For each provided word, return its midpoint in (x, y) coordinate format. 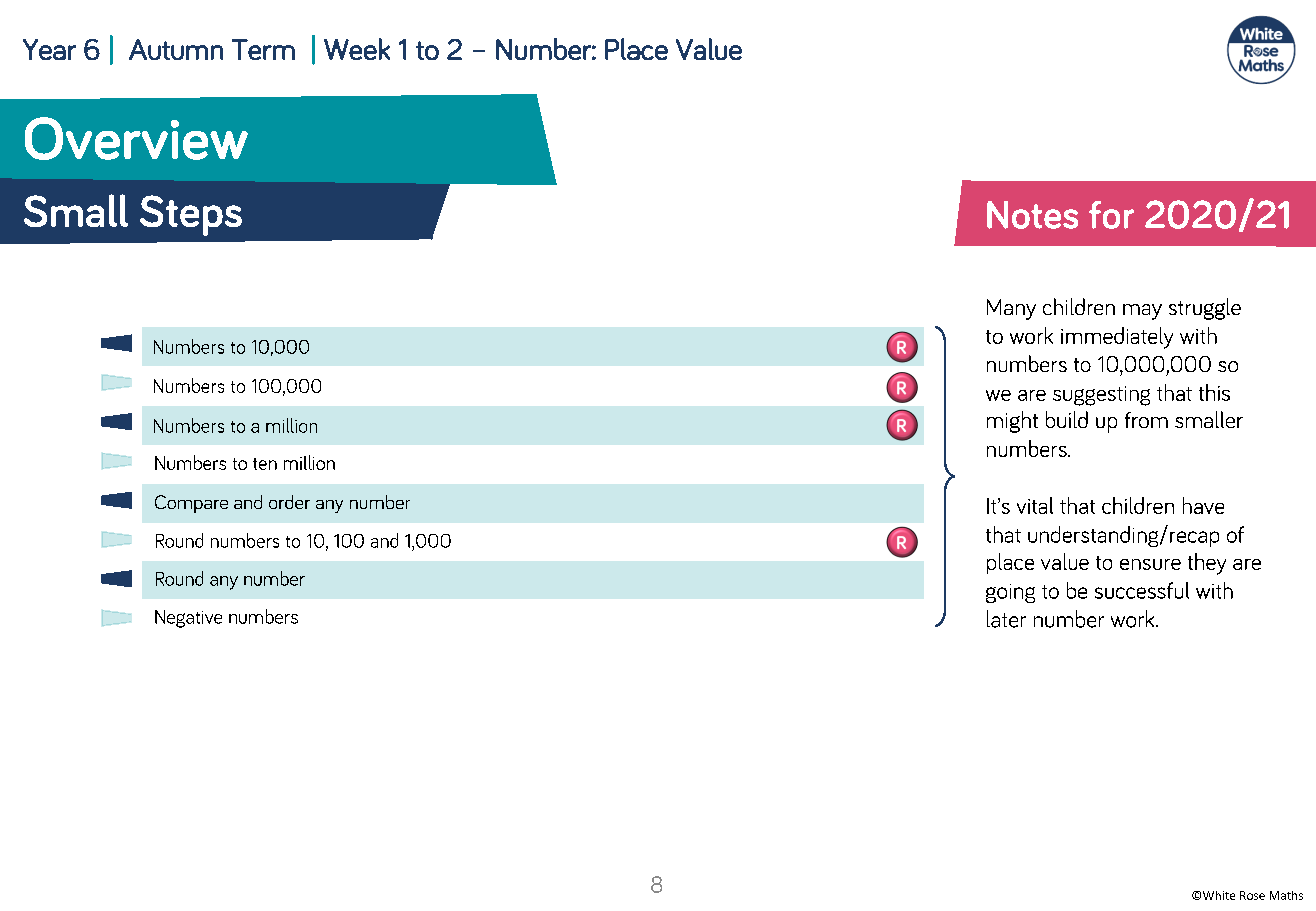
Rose (1252, 895)
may (1142, 312)
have (1203, 505)
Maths (1286, 895)
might (1012, 422)
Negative (188, 619)
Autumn (176, 49)
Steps (191, 215)
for (1111, 215)
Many (1011, 309)
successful (1142, 590)
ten (265, 464)
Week (357, 49)
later (1006, 619)
